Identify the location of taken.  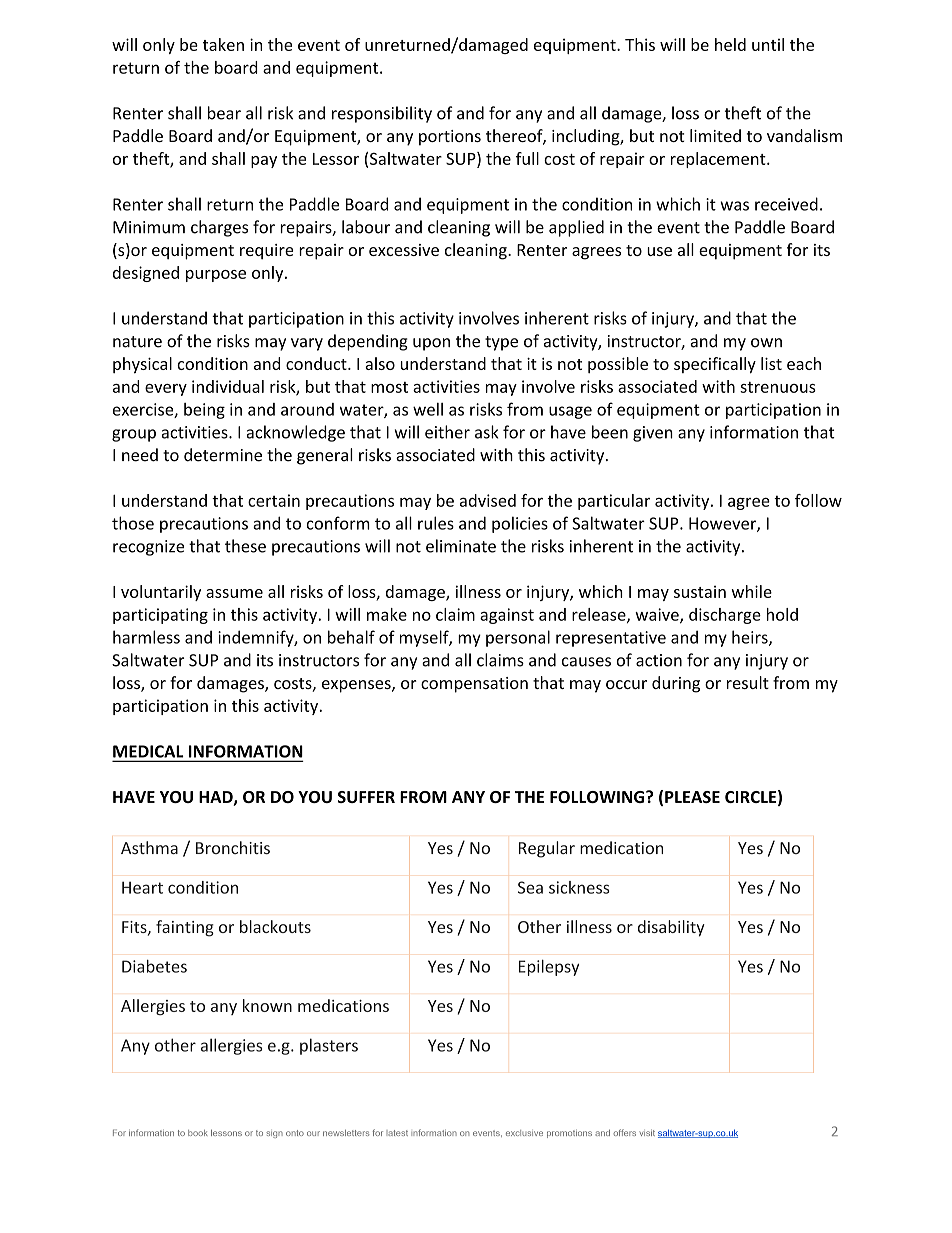
(223, 44).
